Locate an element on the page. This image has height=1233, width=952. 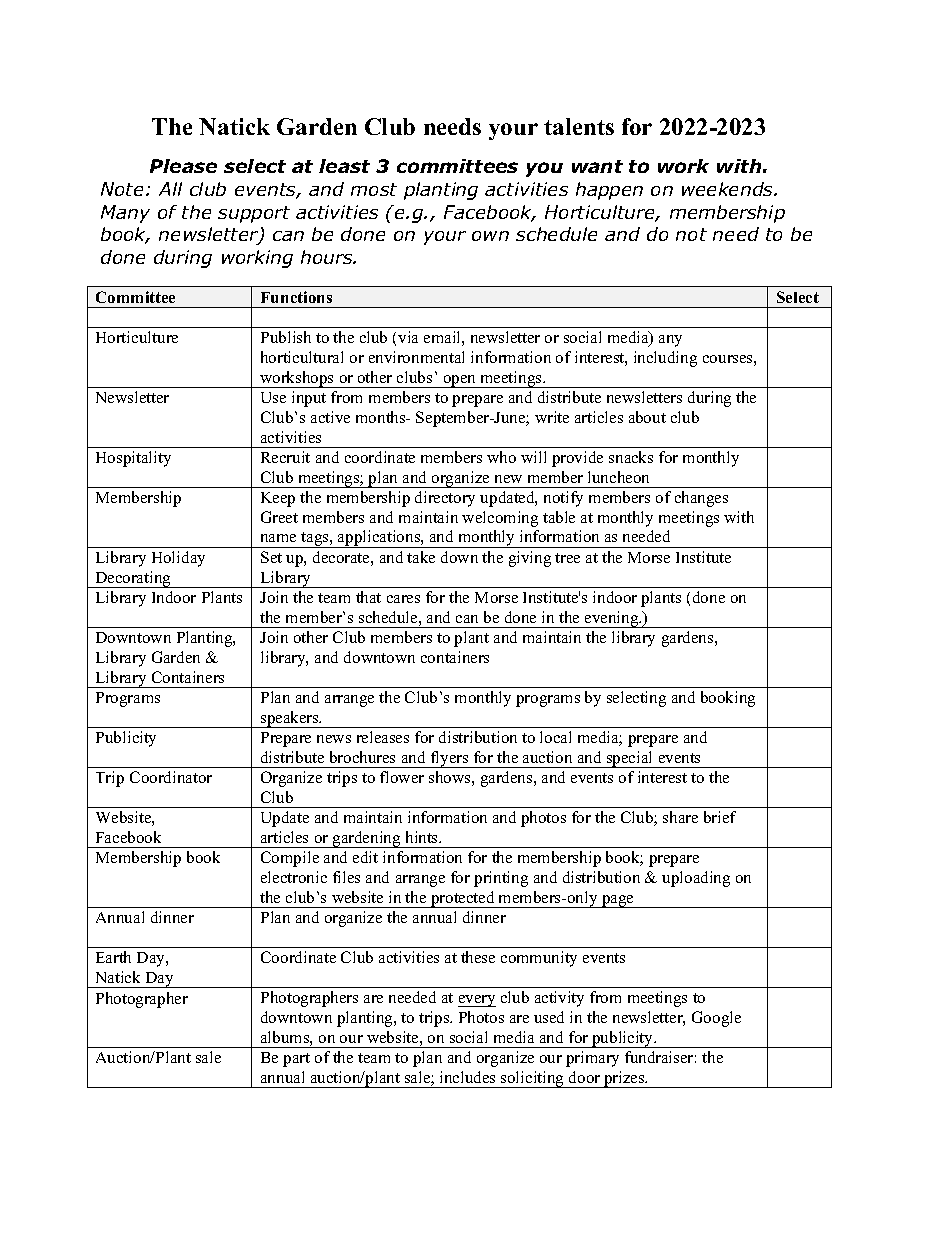
Please is located at coordinates (183, 166).
